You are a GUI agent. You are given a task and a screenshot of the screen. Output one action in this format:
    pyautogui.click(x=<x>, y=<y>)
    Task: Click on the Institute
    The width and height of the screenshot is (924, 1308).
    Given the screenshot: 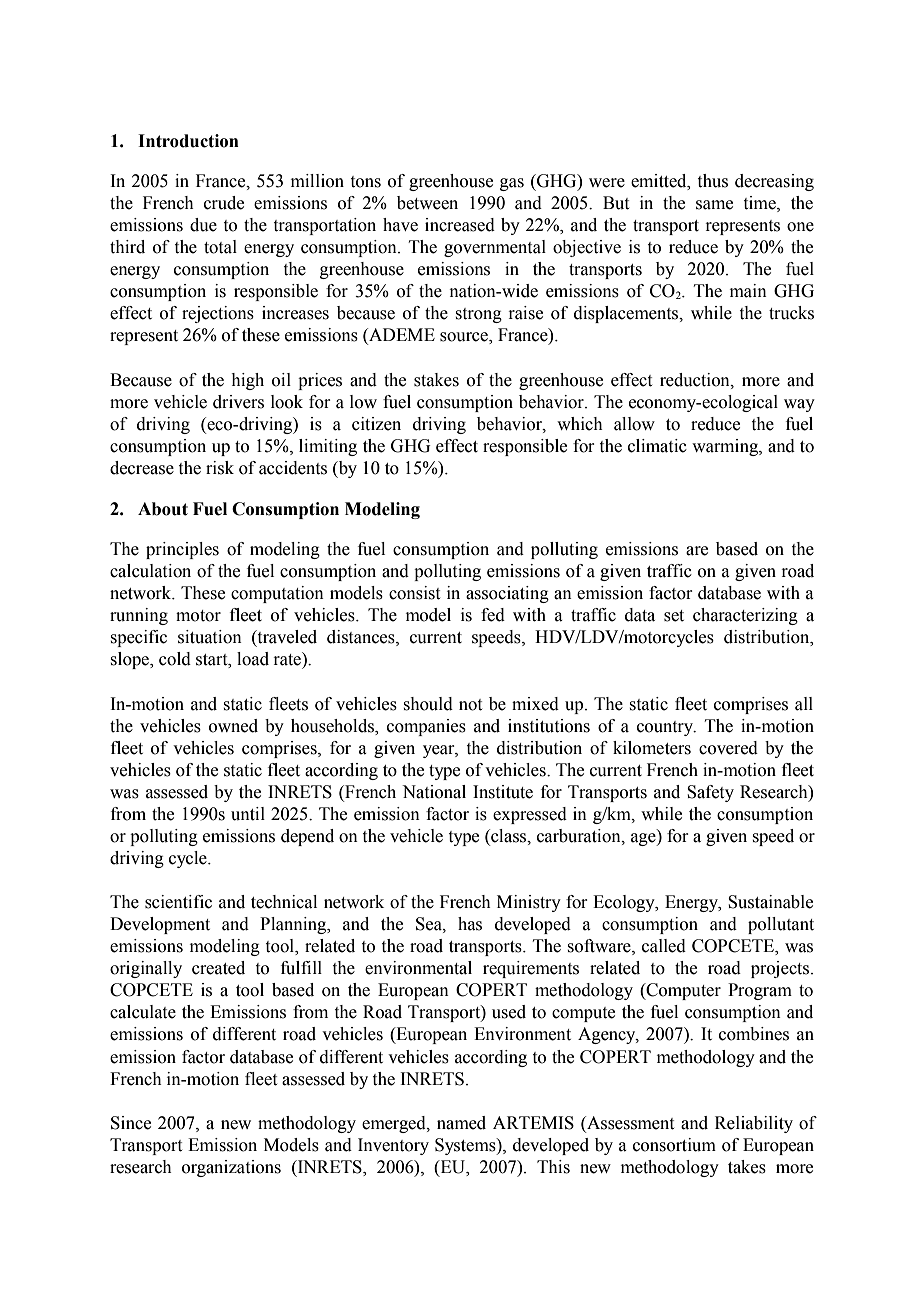 What is the action you would take?
    pyautogui.click(x=503, y=792)
